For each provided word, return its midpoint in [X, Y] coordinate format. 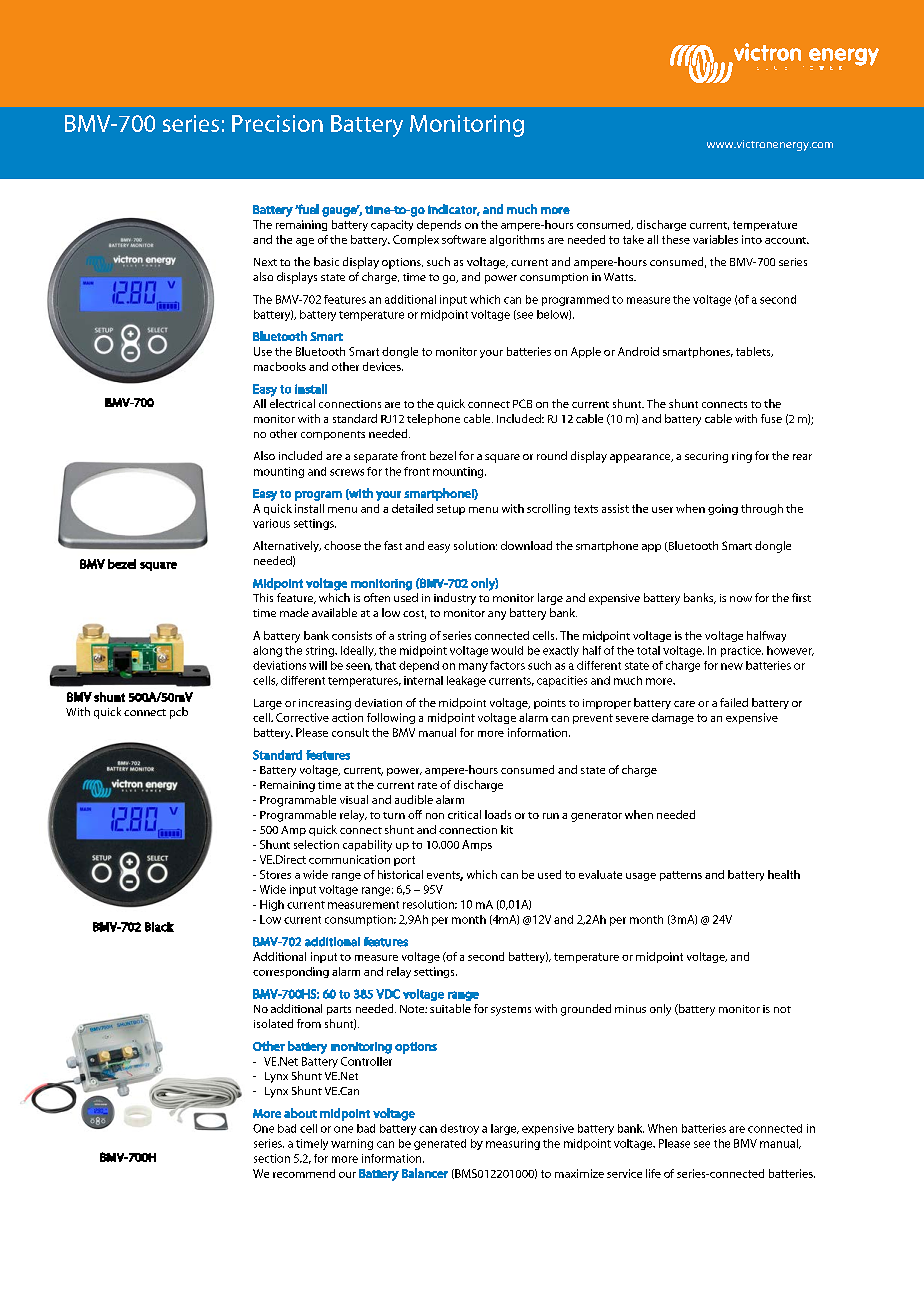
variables [715, 239]
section [272, 1158]
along [267, 651]
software [464, 239]
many [473, 667]
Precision [277, 123]
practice [742, 651]
